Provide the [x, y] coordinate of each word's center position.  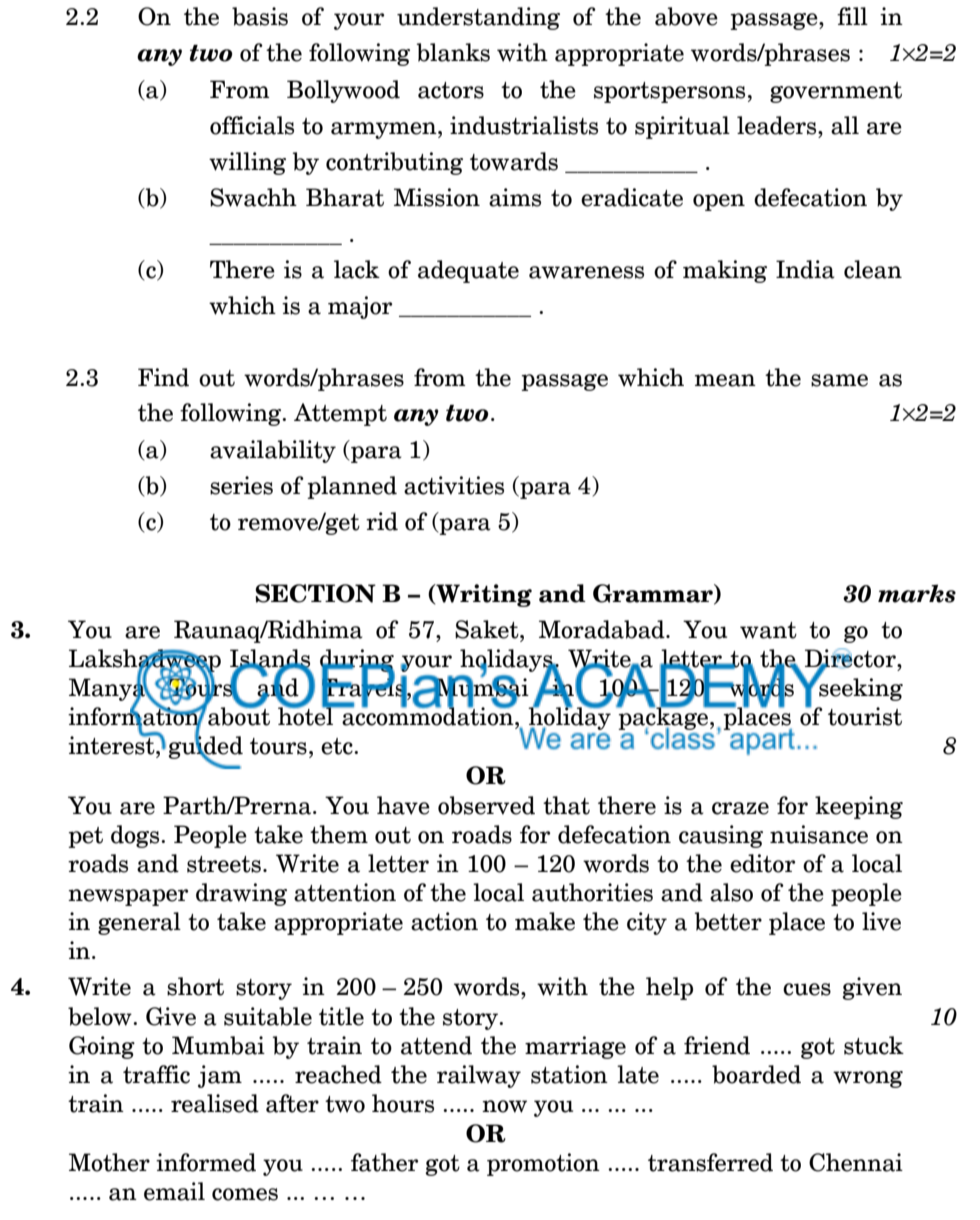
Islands [270, 659]
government [836, 92]
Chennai [856, 1162]
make [545, 921]
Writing [483, 595]
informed [206, 1162]
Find [163, 377]
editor [762, 863]
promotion [543, 1164]
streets [224, 864]
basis [260, 16]
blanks [453, 52]
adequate [468, 271]
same [839, 380]
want [768, 630]
